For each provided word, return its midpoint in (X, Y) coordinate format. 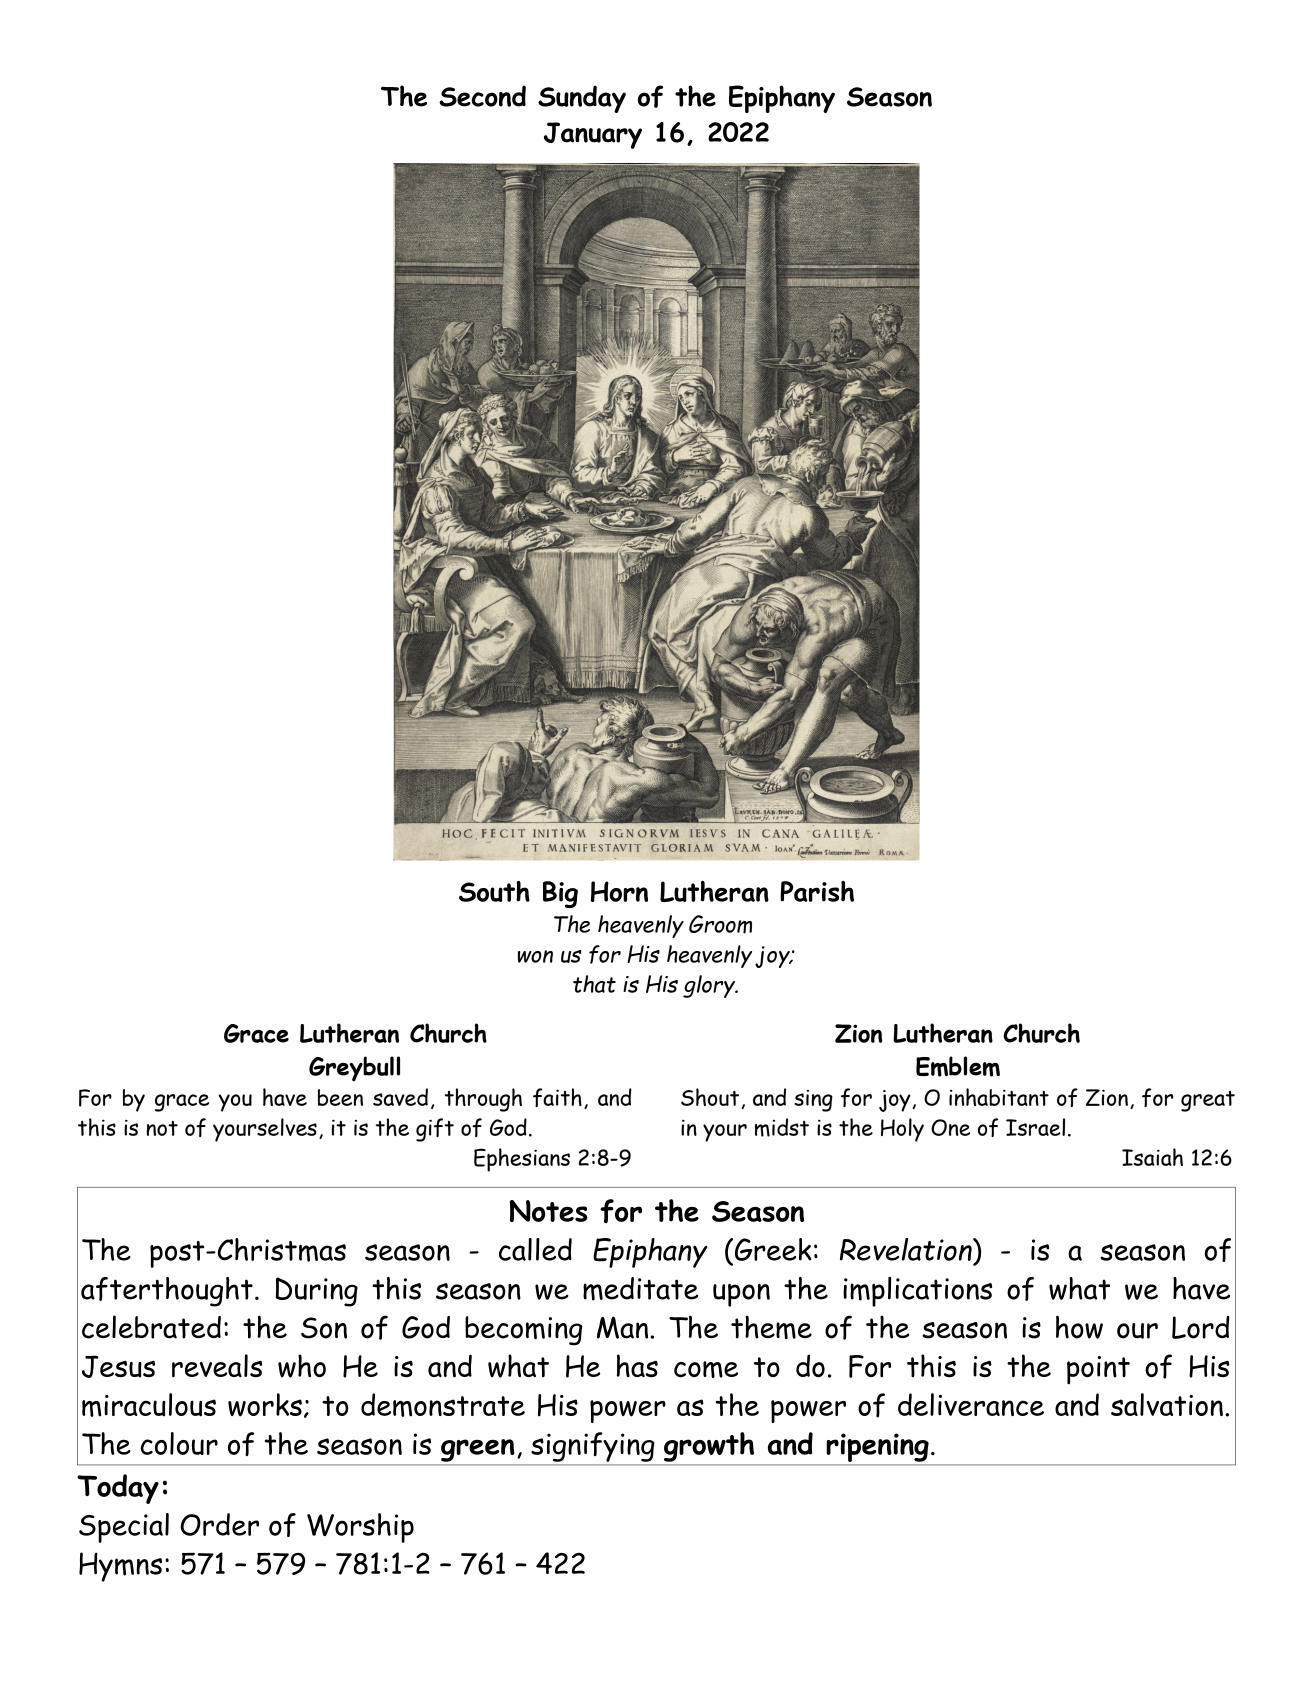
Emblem (958, 1066)
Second (482, 96)
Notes (549, 1211)
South (494, 891)
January (593, 135)
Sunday (582, 99)
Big (560, 894)
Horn (619, 891)
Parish (817, 891)
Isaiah (1152, 1157)
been (340, 1097)
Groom (720, 924)
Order (220, 1524)
